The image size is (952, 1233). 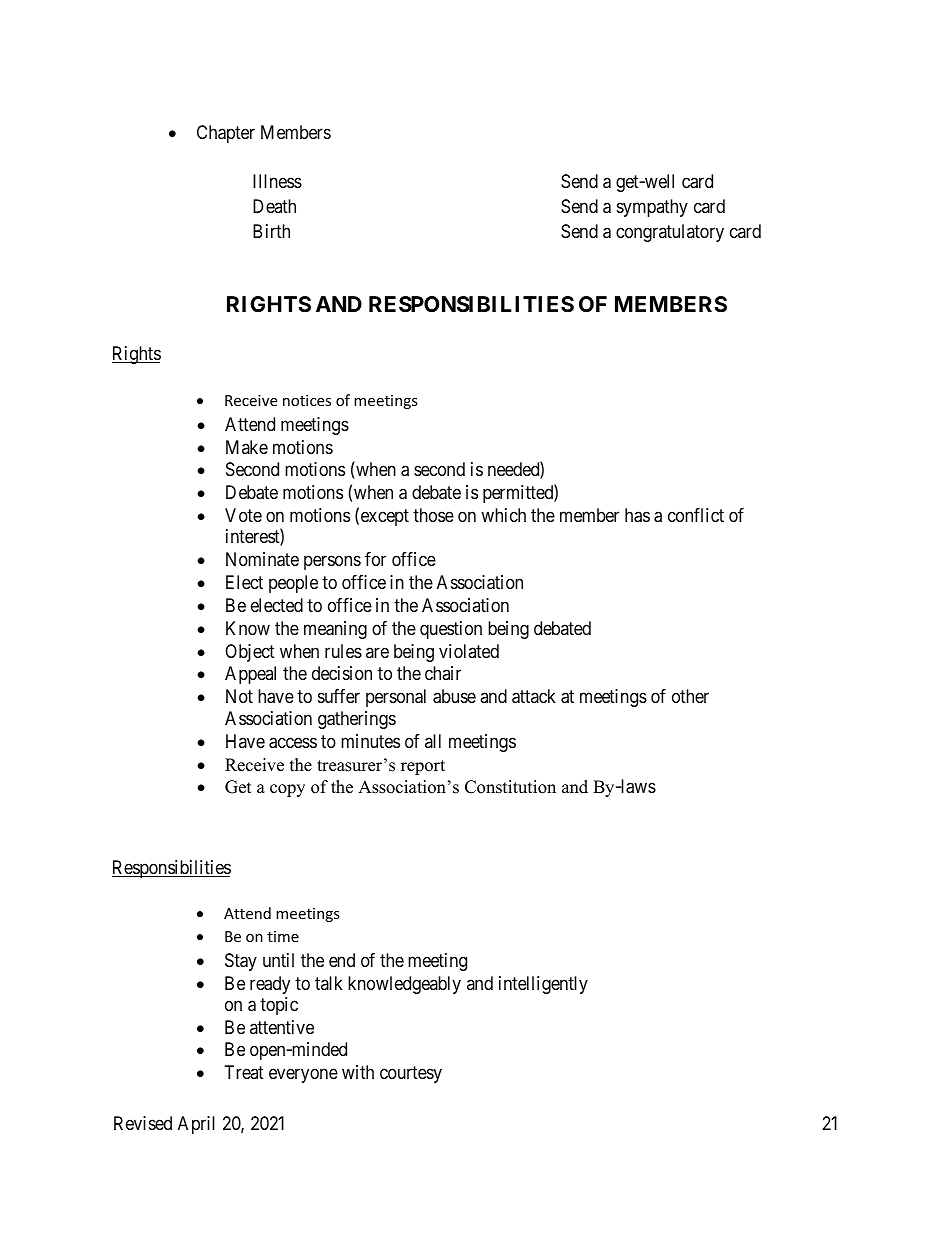 What do you see at coordinates (690, 696) in the screenshot?
I see `other` at bounding box center [690, 696].
